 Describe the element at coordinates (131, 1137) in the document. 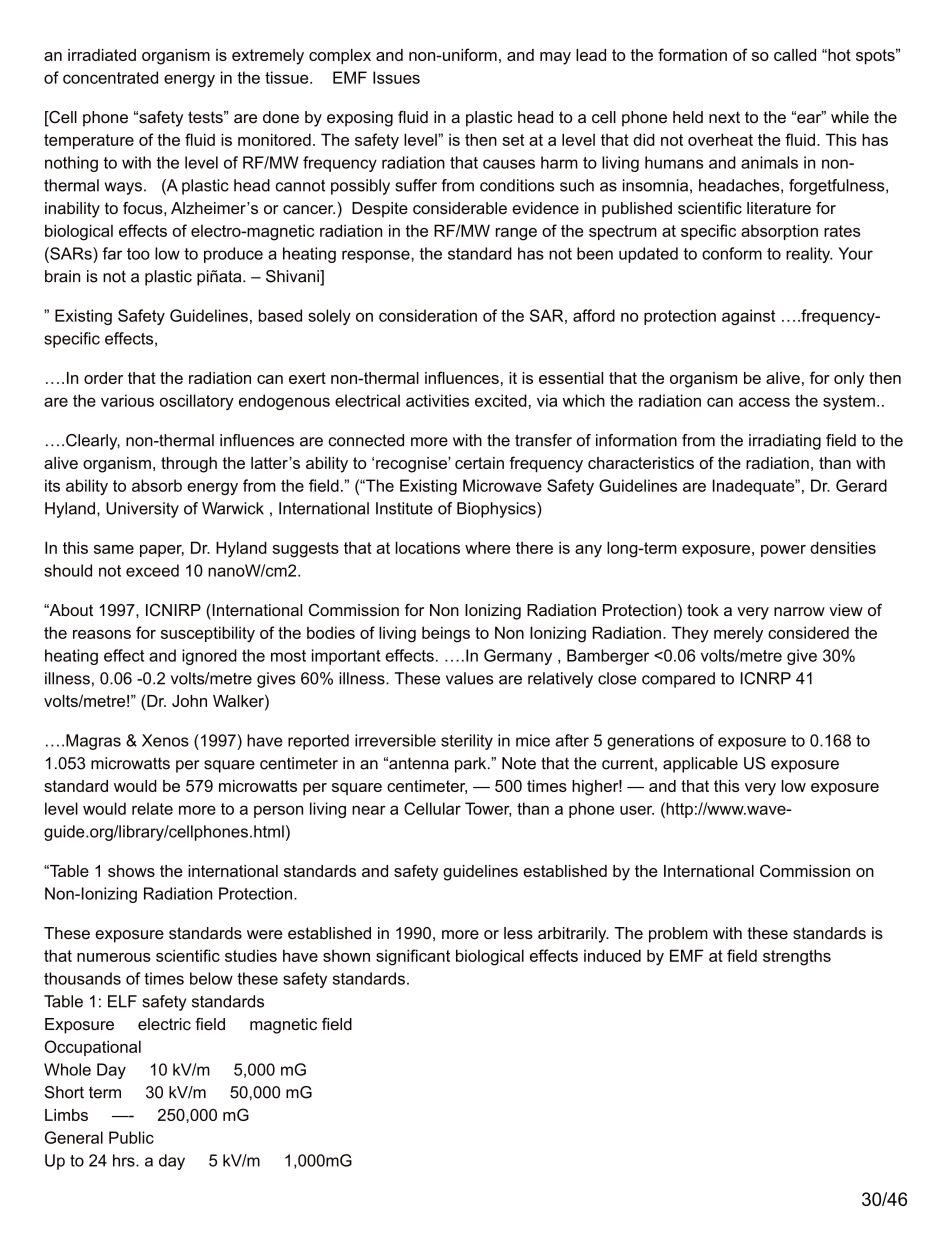

I see `Public` at that location.
